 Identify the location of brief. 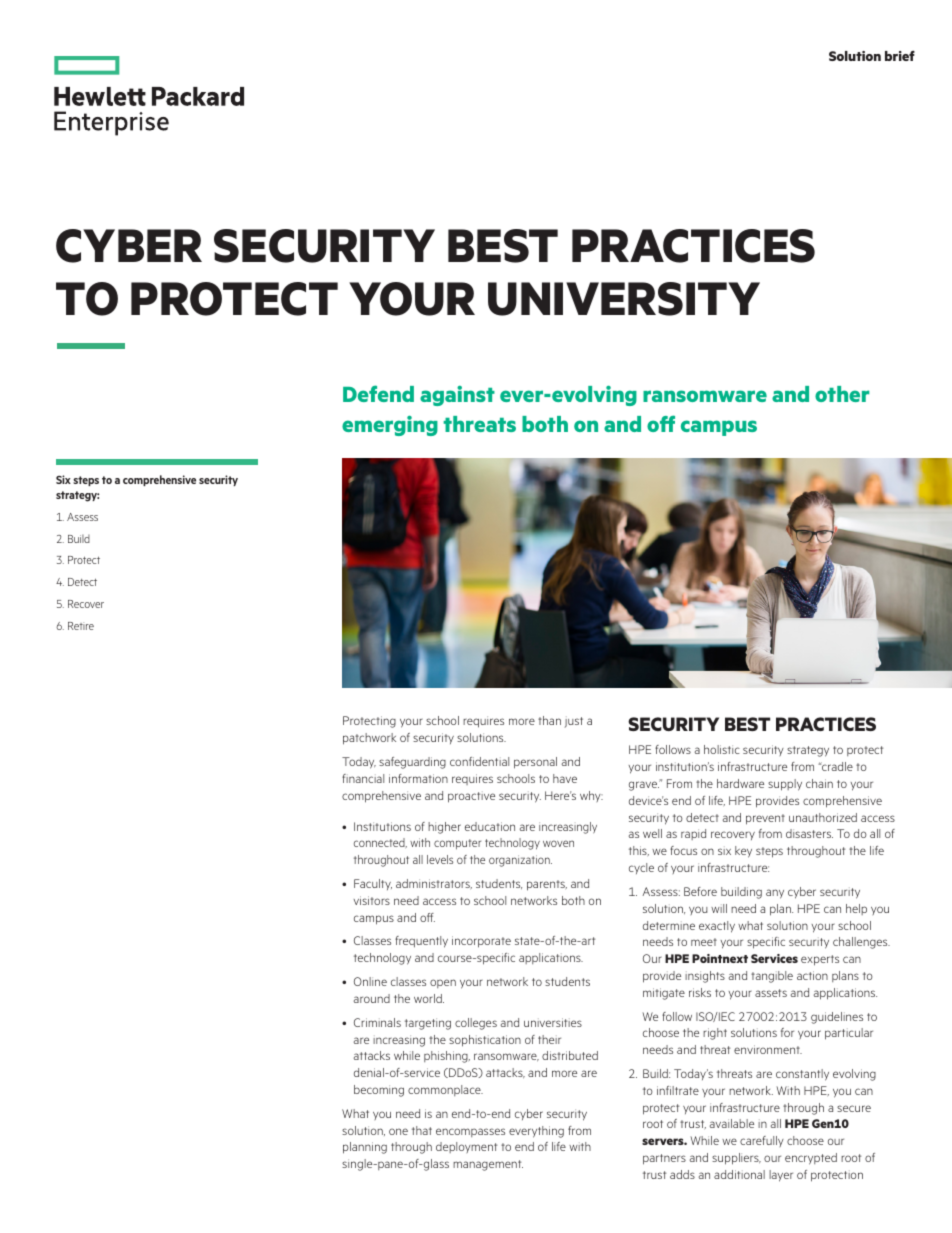
(900, 56).
